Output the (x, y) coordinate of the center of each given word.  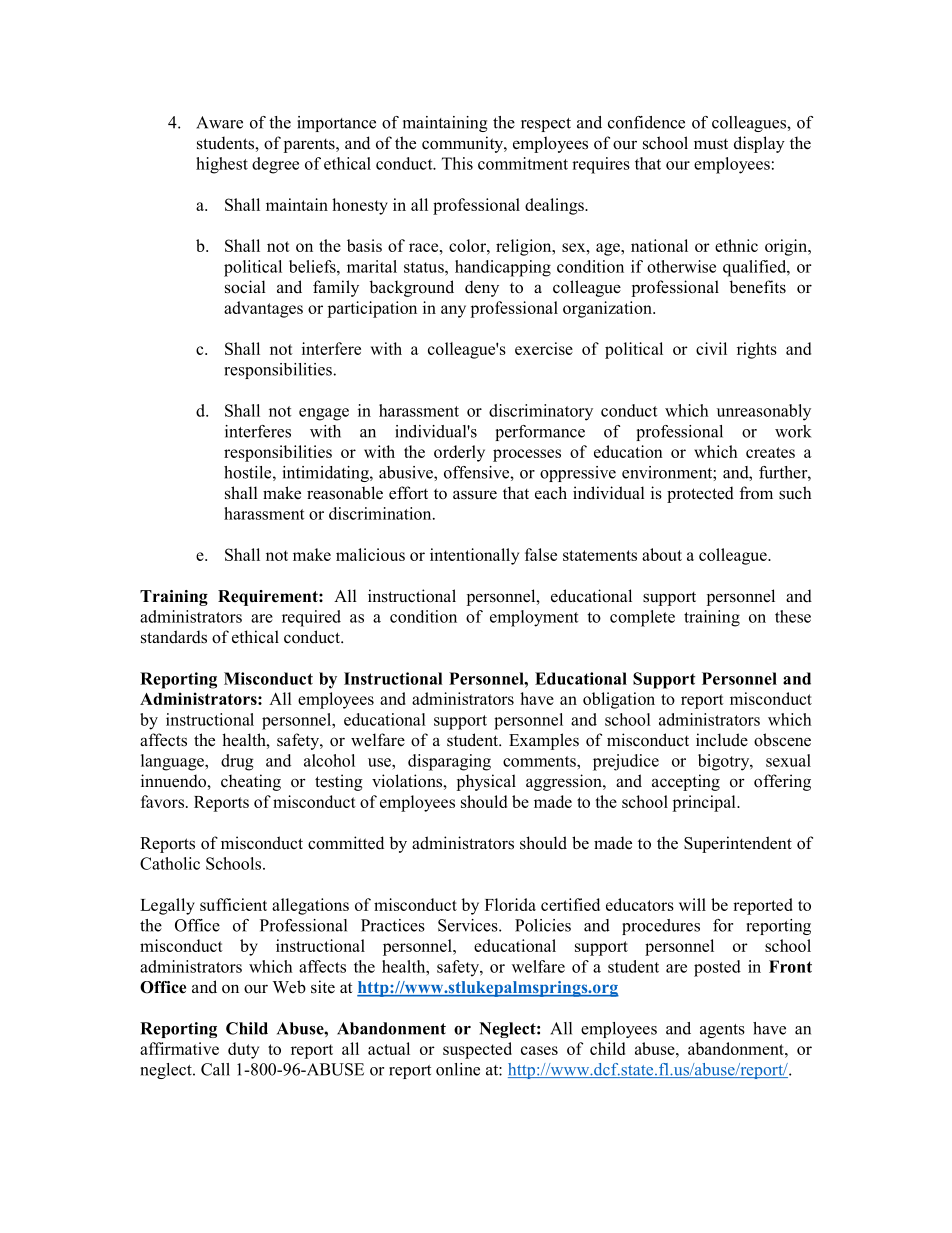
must (711, 144)
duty (243, 1050)
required (311, 618)
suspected (477, 1050)
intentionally (474, 556)
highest (222, 165)
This (457, 163)
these (793, 616)
